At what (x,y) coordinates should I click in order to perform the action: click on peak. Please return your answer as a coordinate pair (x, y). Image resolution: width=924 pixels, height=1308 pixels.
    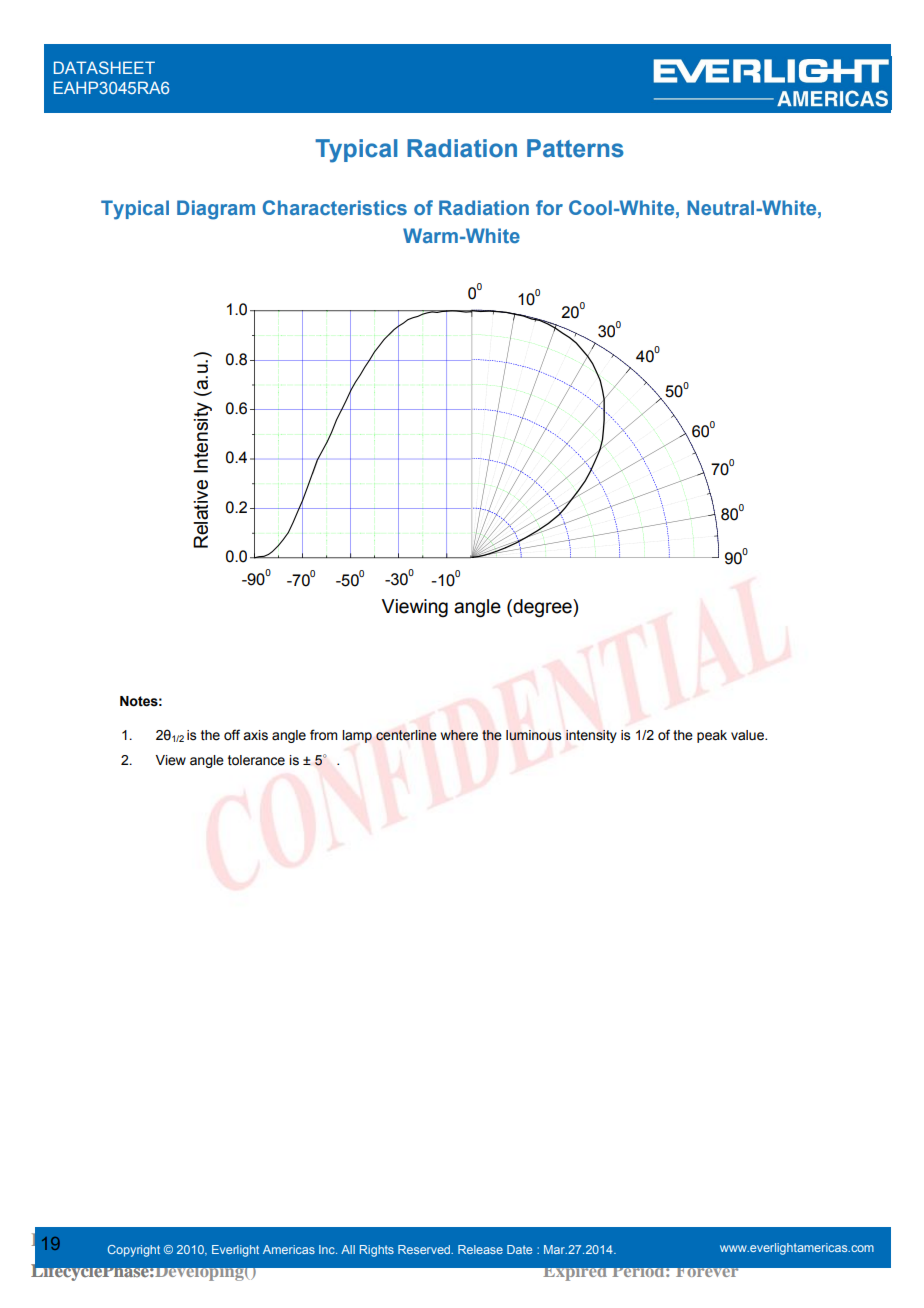
    Looking at the image, I should click on (712, 736).
